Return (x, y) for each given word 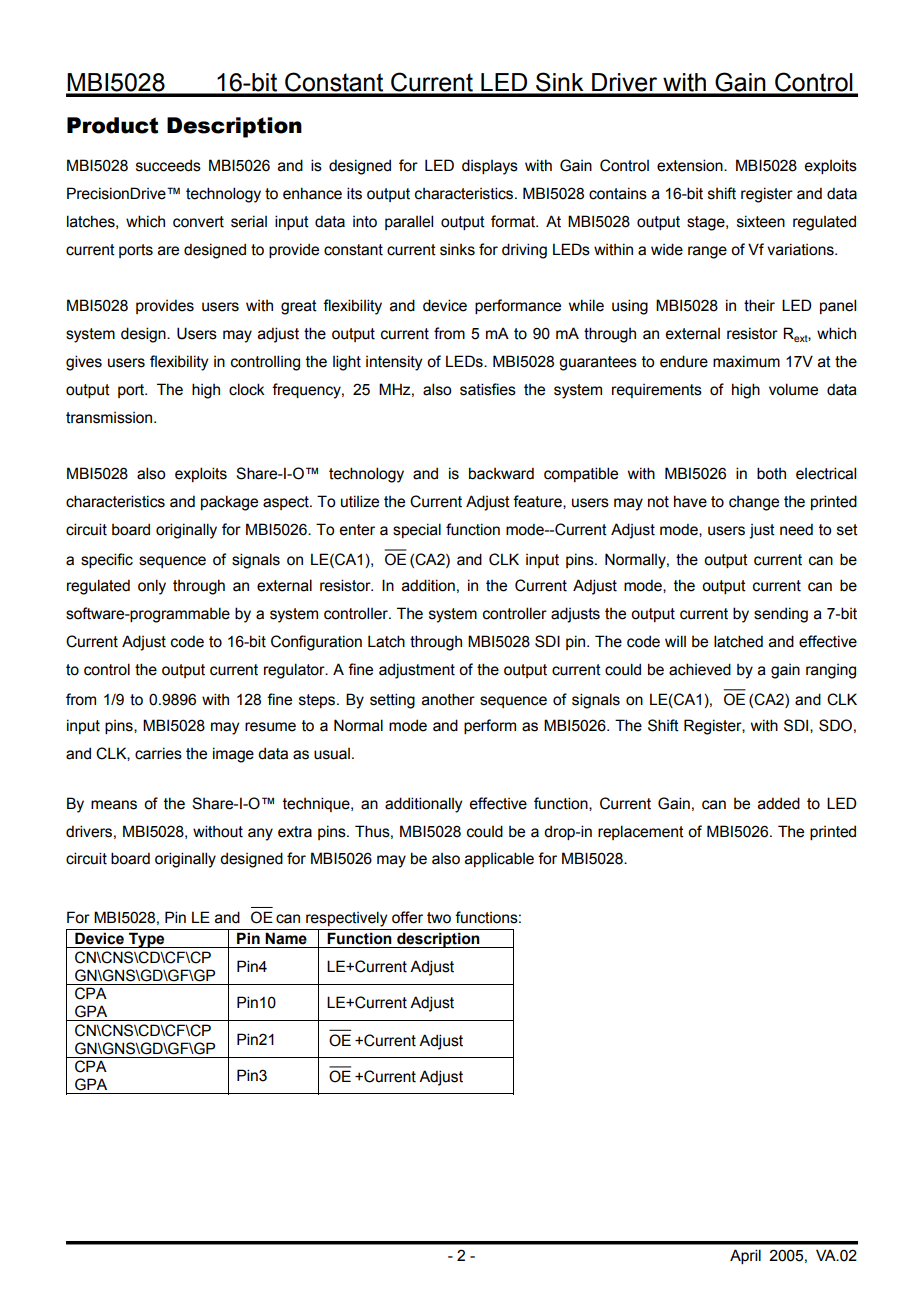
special (417, 530)
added (779, 803)
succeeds (168, 165)
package (229, 503)
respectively (346, 919)
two (439, 918)
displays (490, 167)
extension (691, 165)
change (754, 503)
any (260, 834)
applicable (499, 859)
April (745, 1256)
